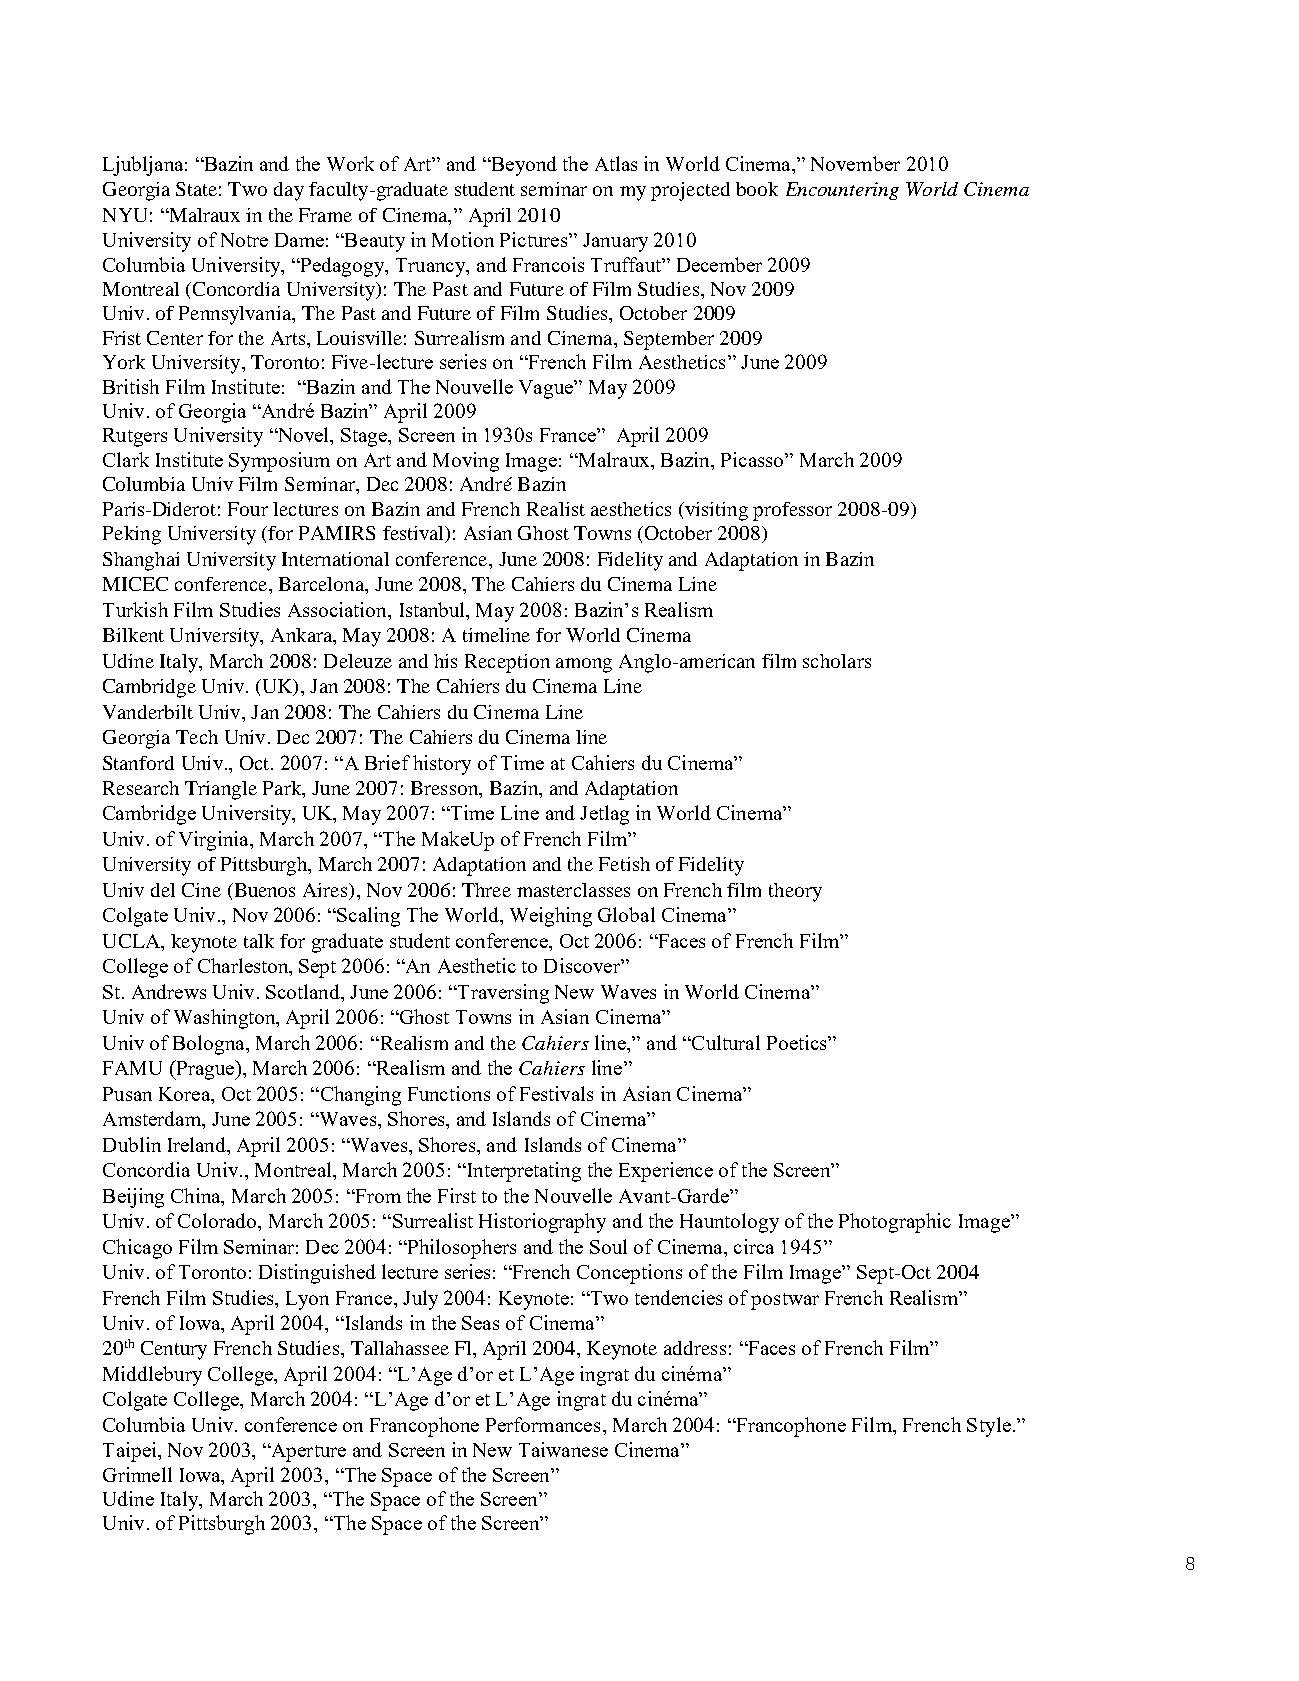  What do you see at coordinates (842, 191) in the screenshot?
I see `Encountering` at bounding box center [842, 191].
